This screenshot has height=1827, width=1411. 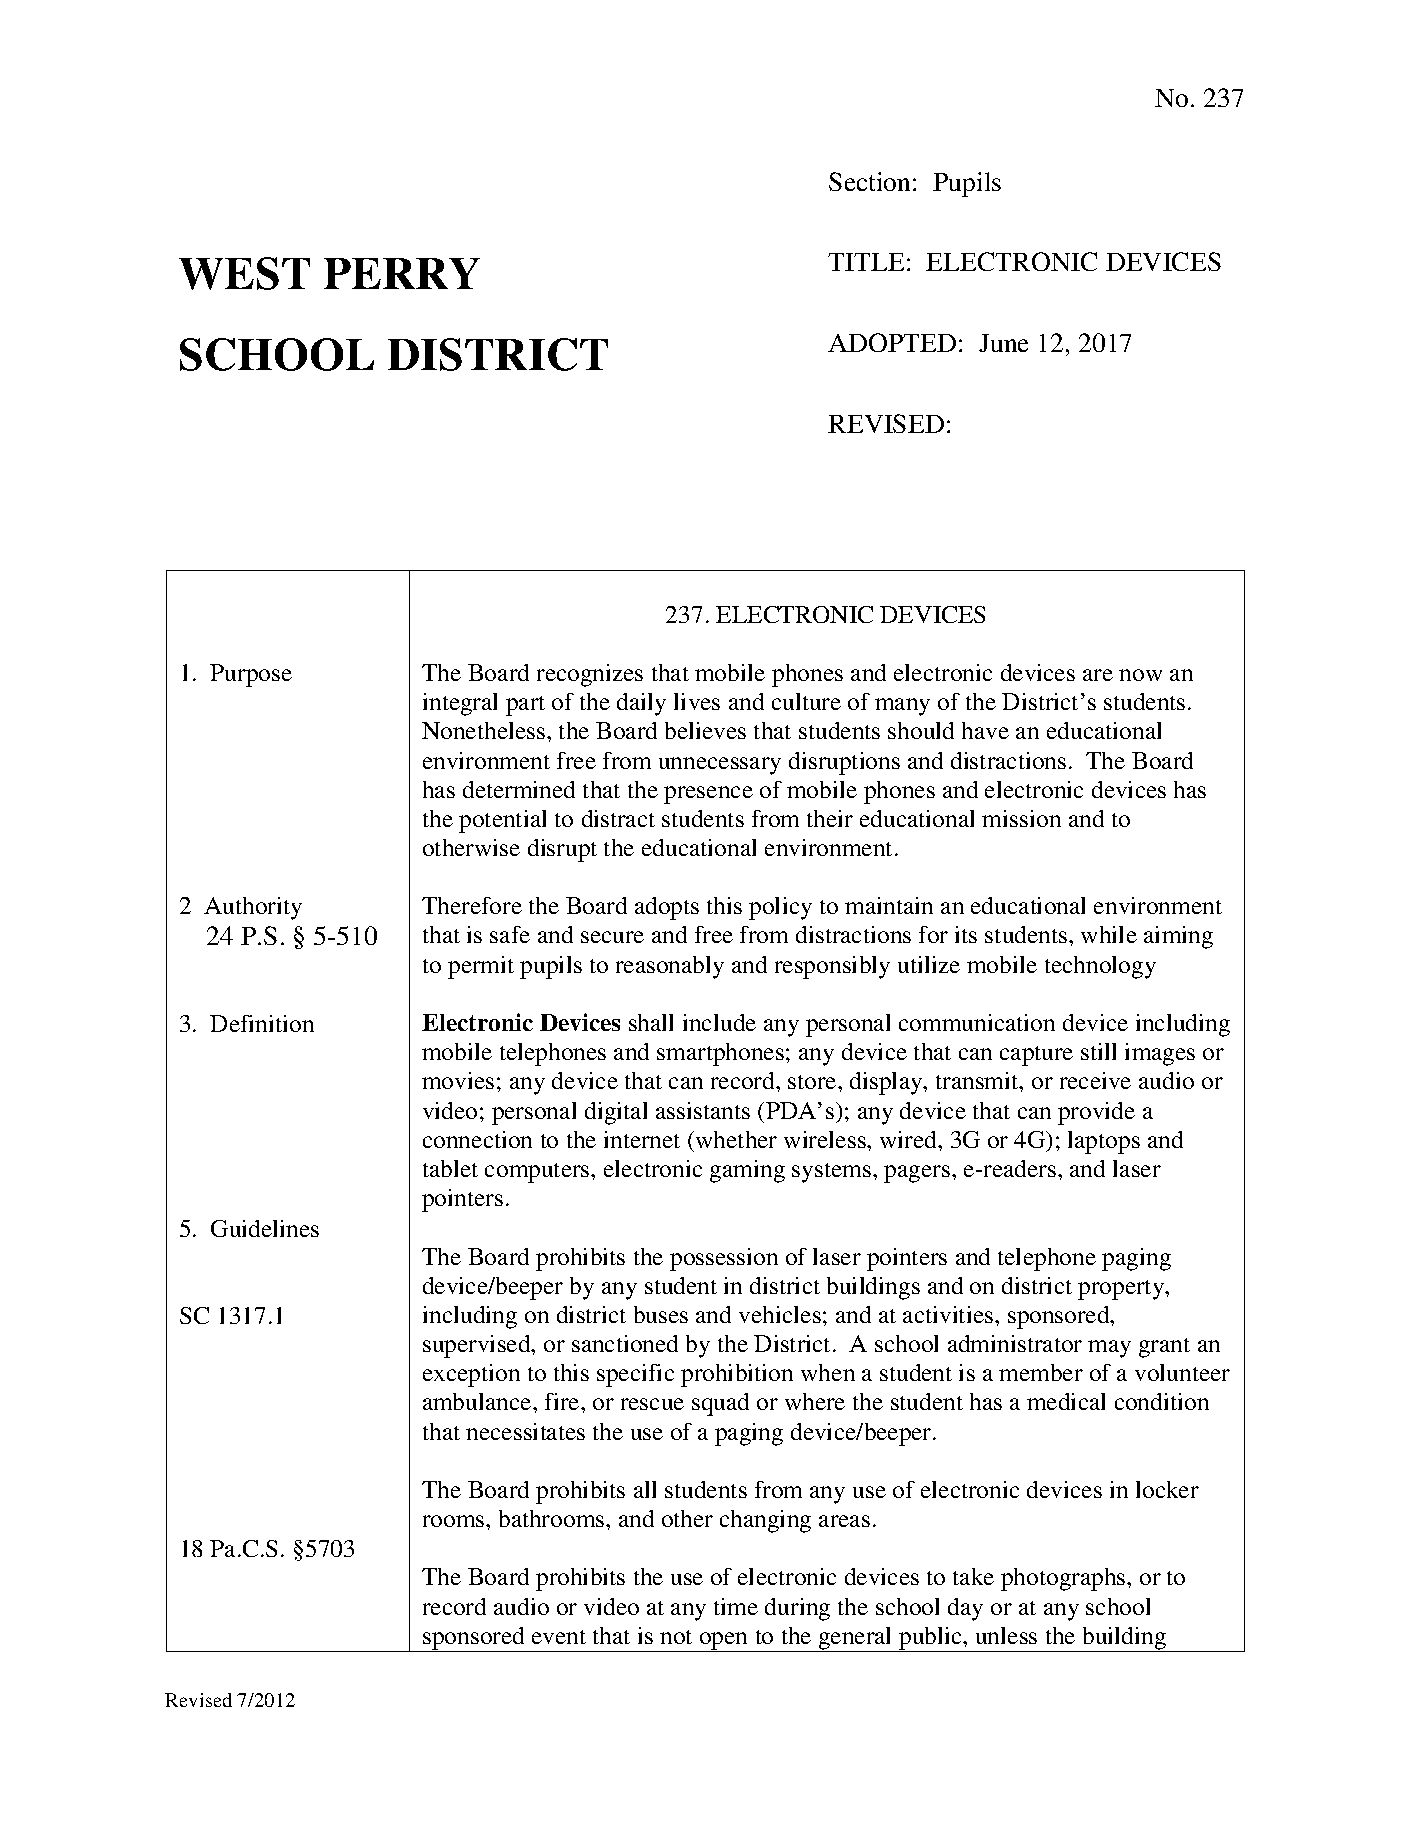 What do you see at coordinates (724, 1259) in the screenshot?
I see `possession` at bounding box center [724, 1259].
